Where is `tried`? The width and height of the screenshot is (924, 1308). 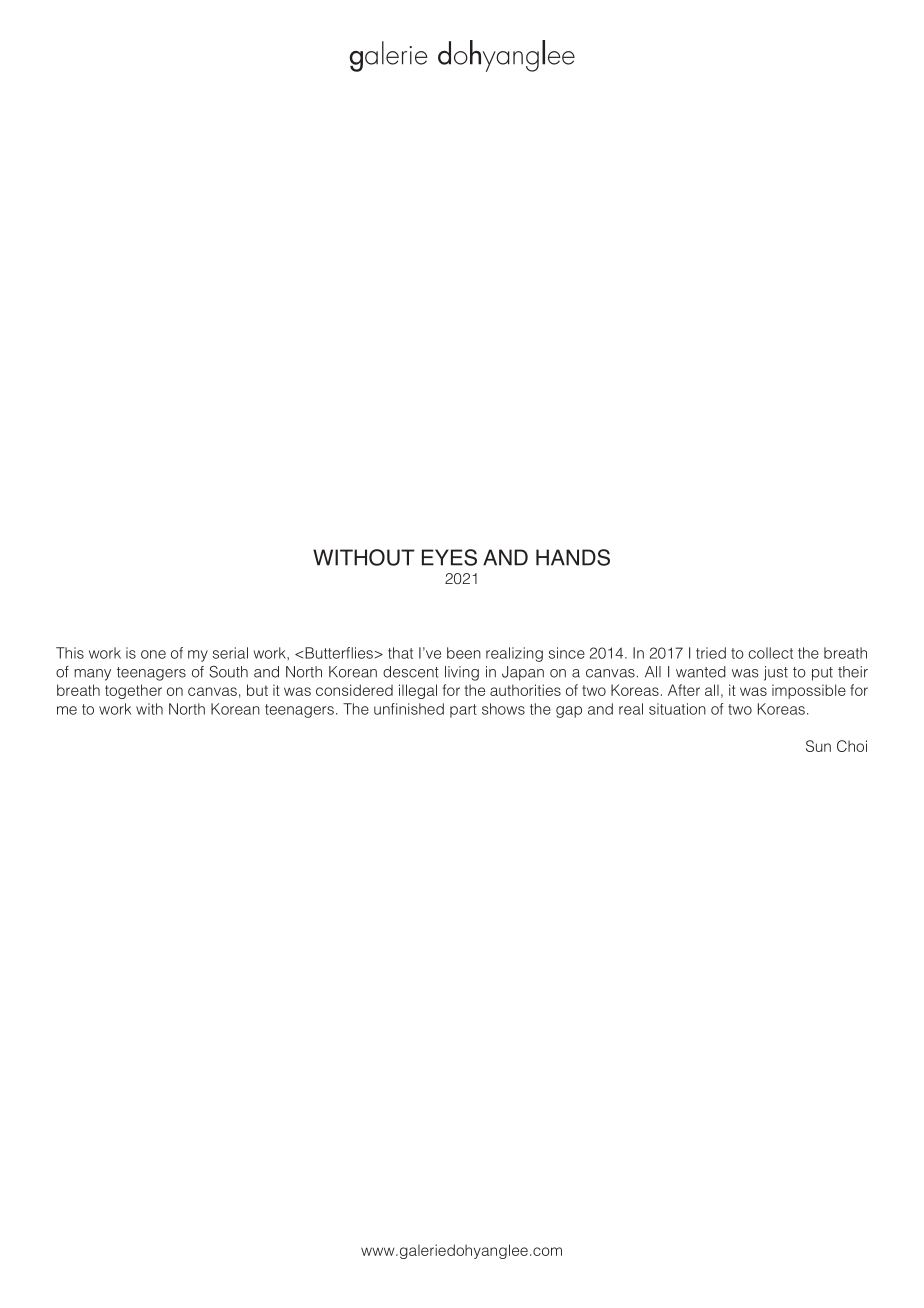
tried is located at coordinates (711, 653).
